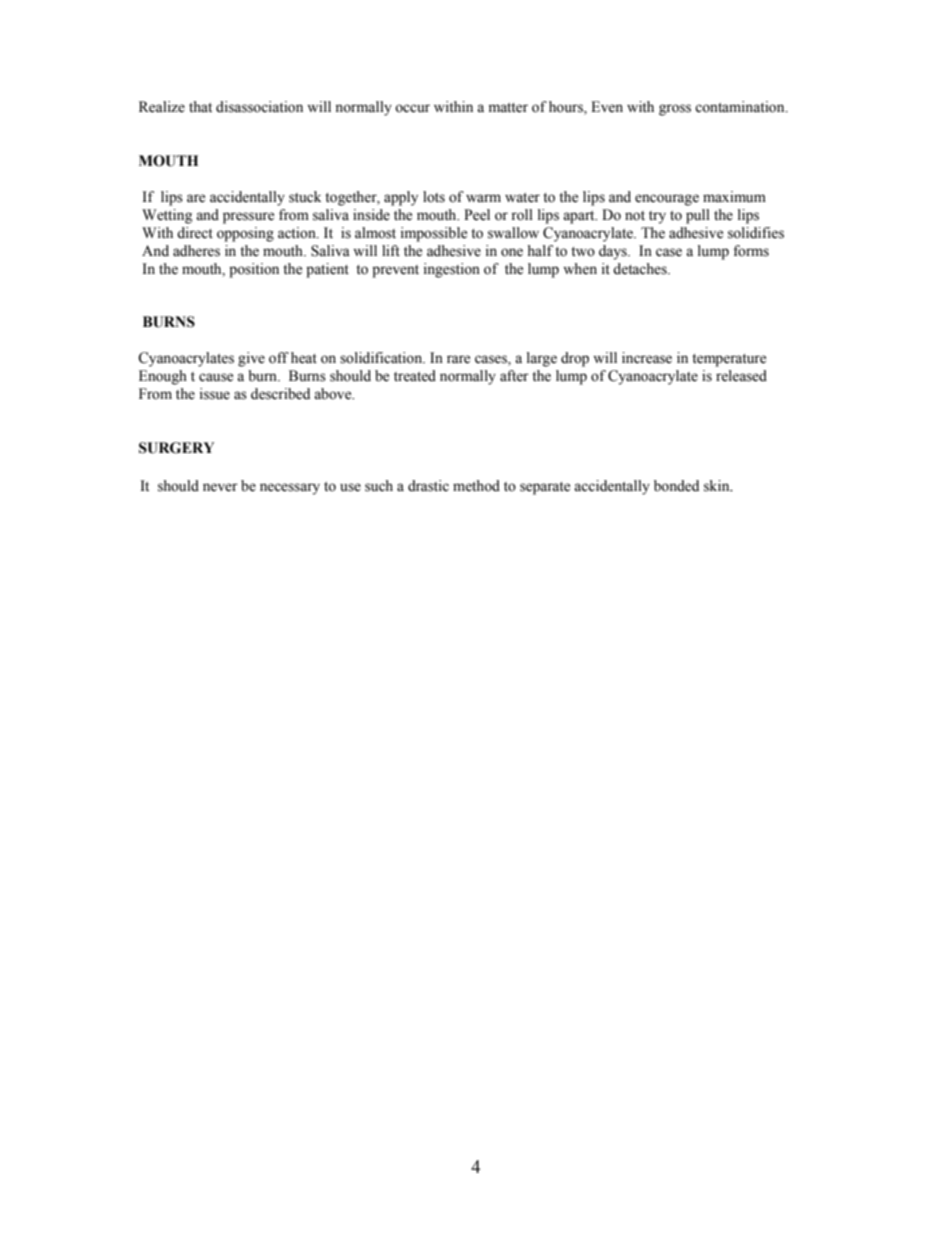 The image size is (952, 1233). Describe the element at coordinates (458, 359) in the screenshot. I see `rare` at that location.
